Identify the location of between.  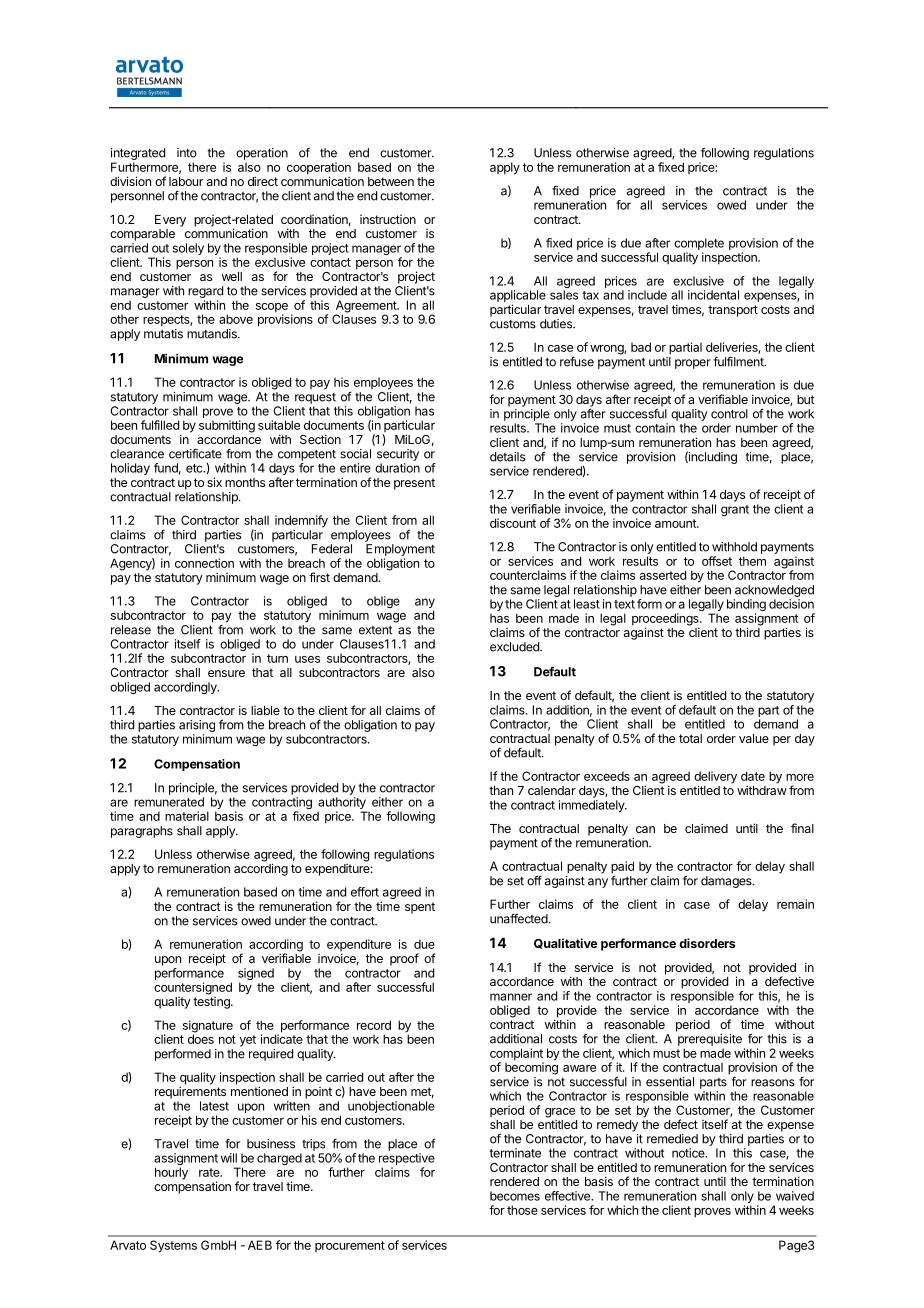
(391, 181).
